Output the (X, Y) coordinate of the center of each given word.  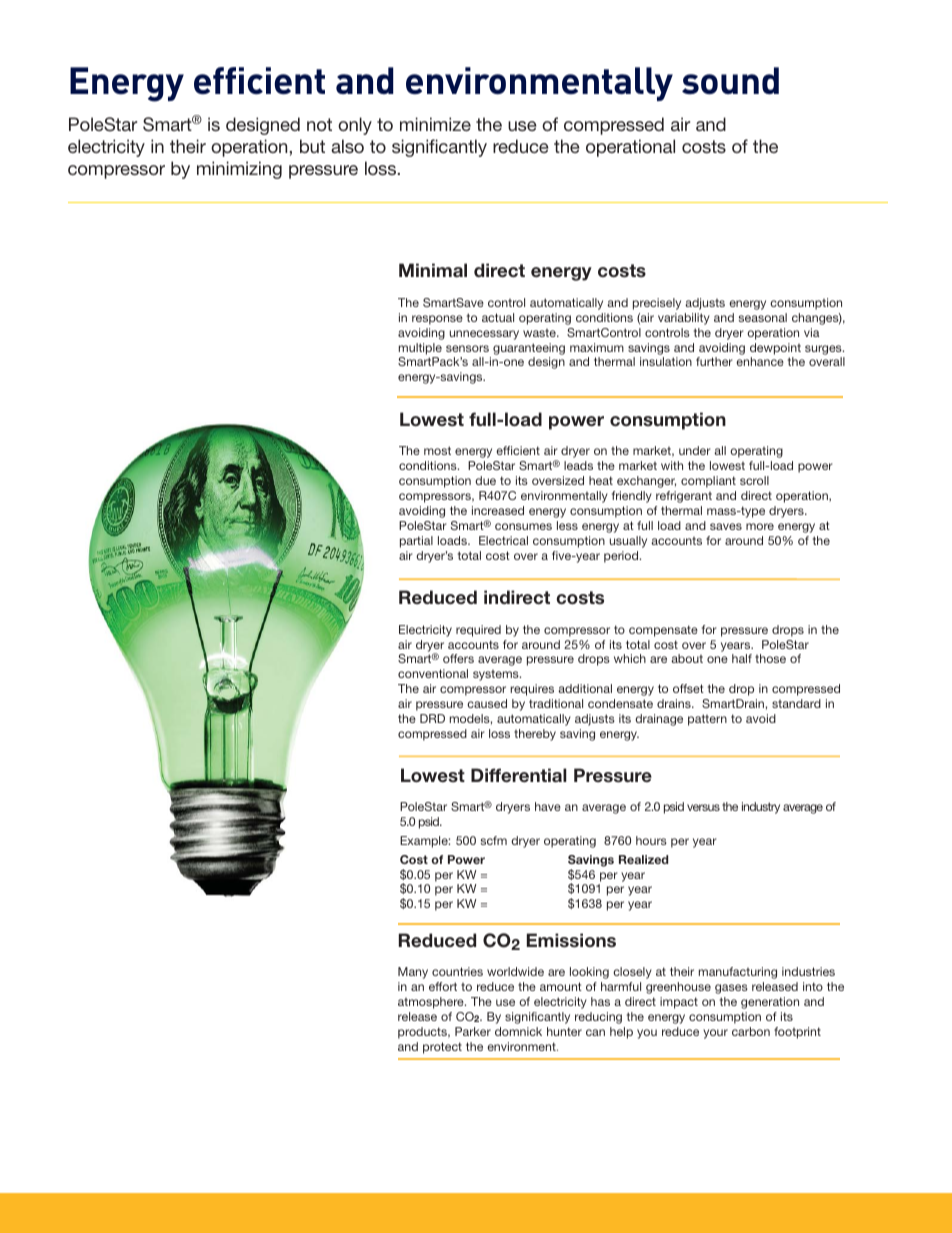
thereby (535, 735)
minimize (435, 124)
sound (730, 80)
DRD (432, 718)
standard (796, 703)
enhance (760, 361)
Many (413, 973)
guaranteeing (529, 349)
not (319, 124)
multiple (420, 349)
